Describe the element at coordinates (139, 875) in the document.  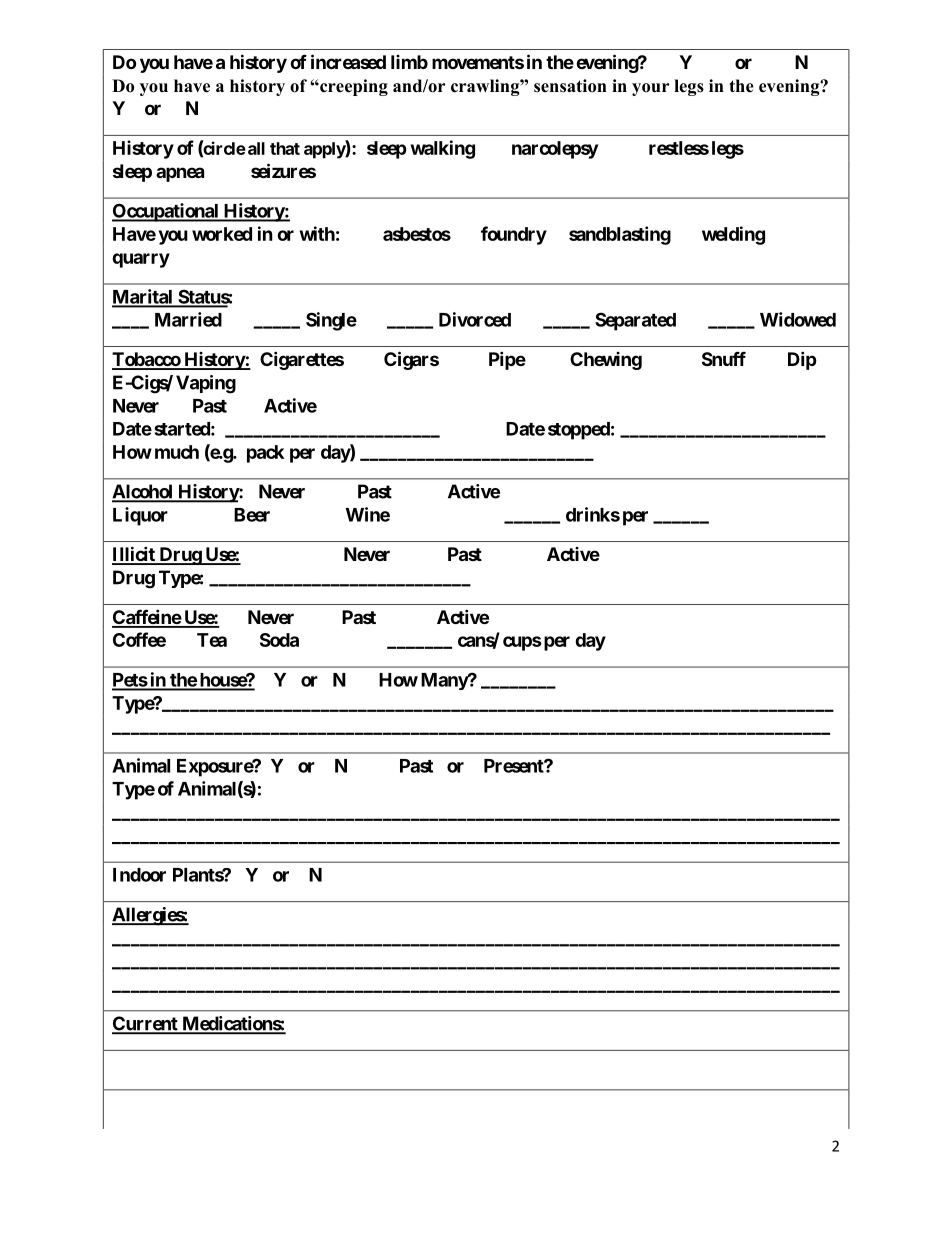
I see `Indoor` at that location.
